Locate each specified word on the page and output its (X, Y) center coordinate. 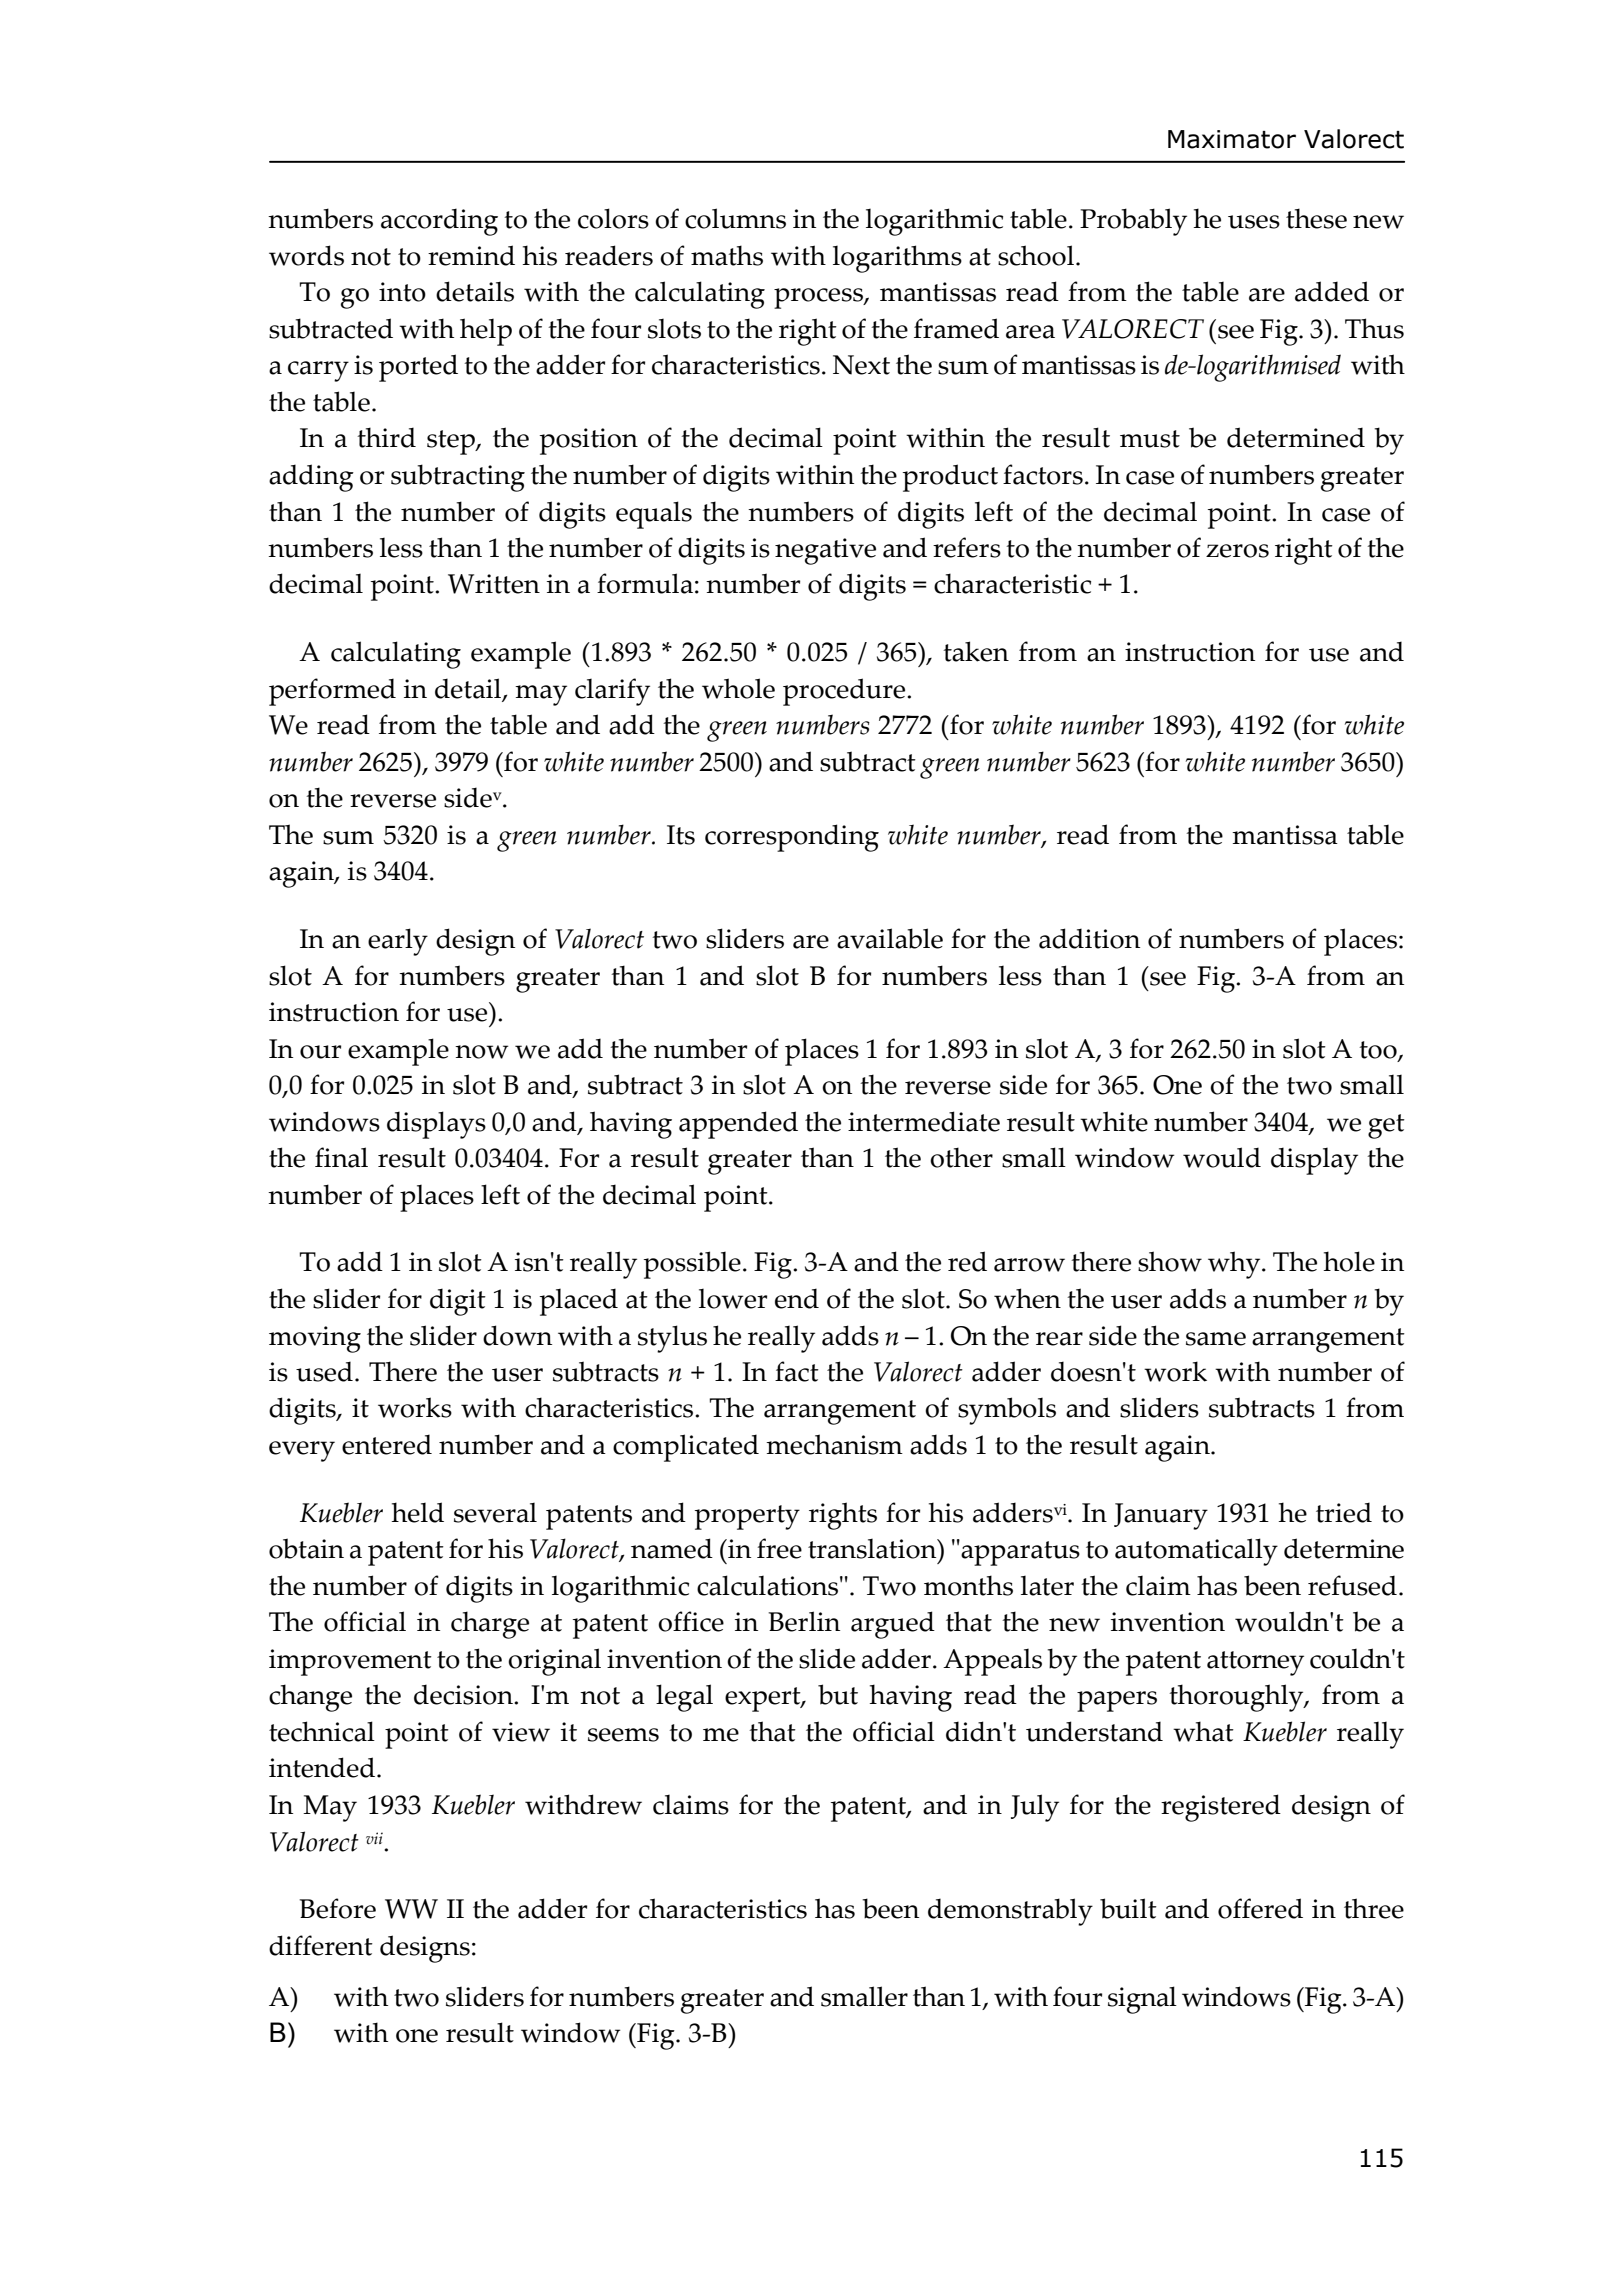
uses (1254, 222)
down (517, 1335)
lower (733, 1299)
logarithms (897, 259)
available (890, 938)
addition (1089, 938)
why (1235, 1265)
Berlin (804, 1621)
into (402, 292)
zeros (1237, 551)
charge (490, 1625)
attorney (1255, 1663)
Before (337, 1908)
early (398, 942)
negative (825, 551)
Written (494, 584)
